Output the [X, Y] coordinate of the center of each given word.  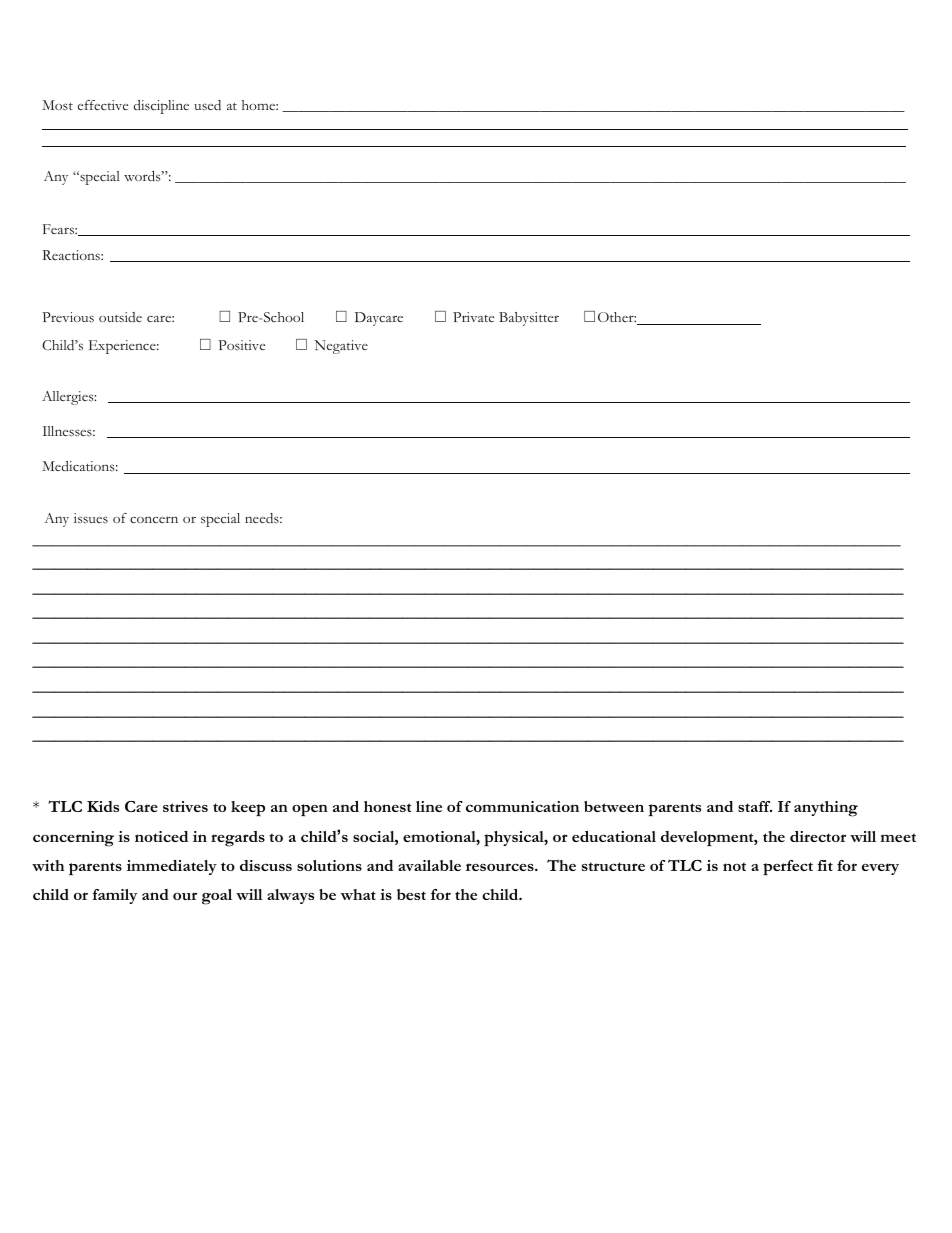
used [207, 105]
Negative [341, 347]
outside [120, 317]
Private [473, 317]
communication [522, 806]
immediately [172, 867]
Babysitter [529, 319]
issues [91, 518]
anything [826, 809]
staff [755, 806]
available [429, 865]
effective [103, 105]
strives [185, 806]
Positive [241, 345]
